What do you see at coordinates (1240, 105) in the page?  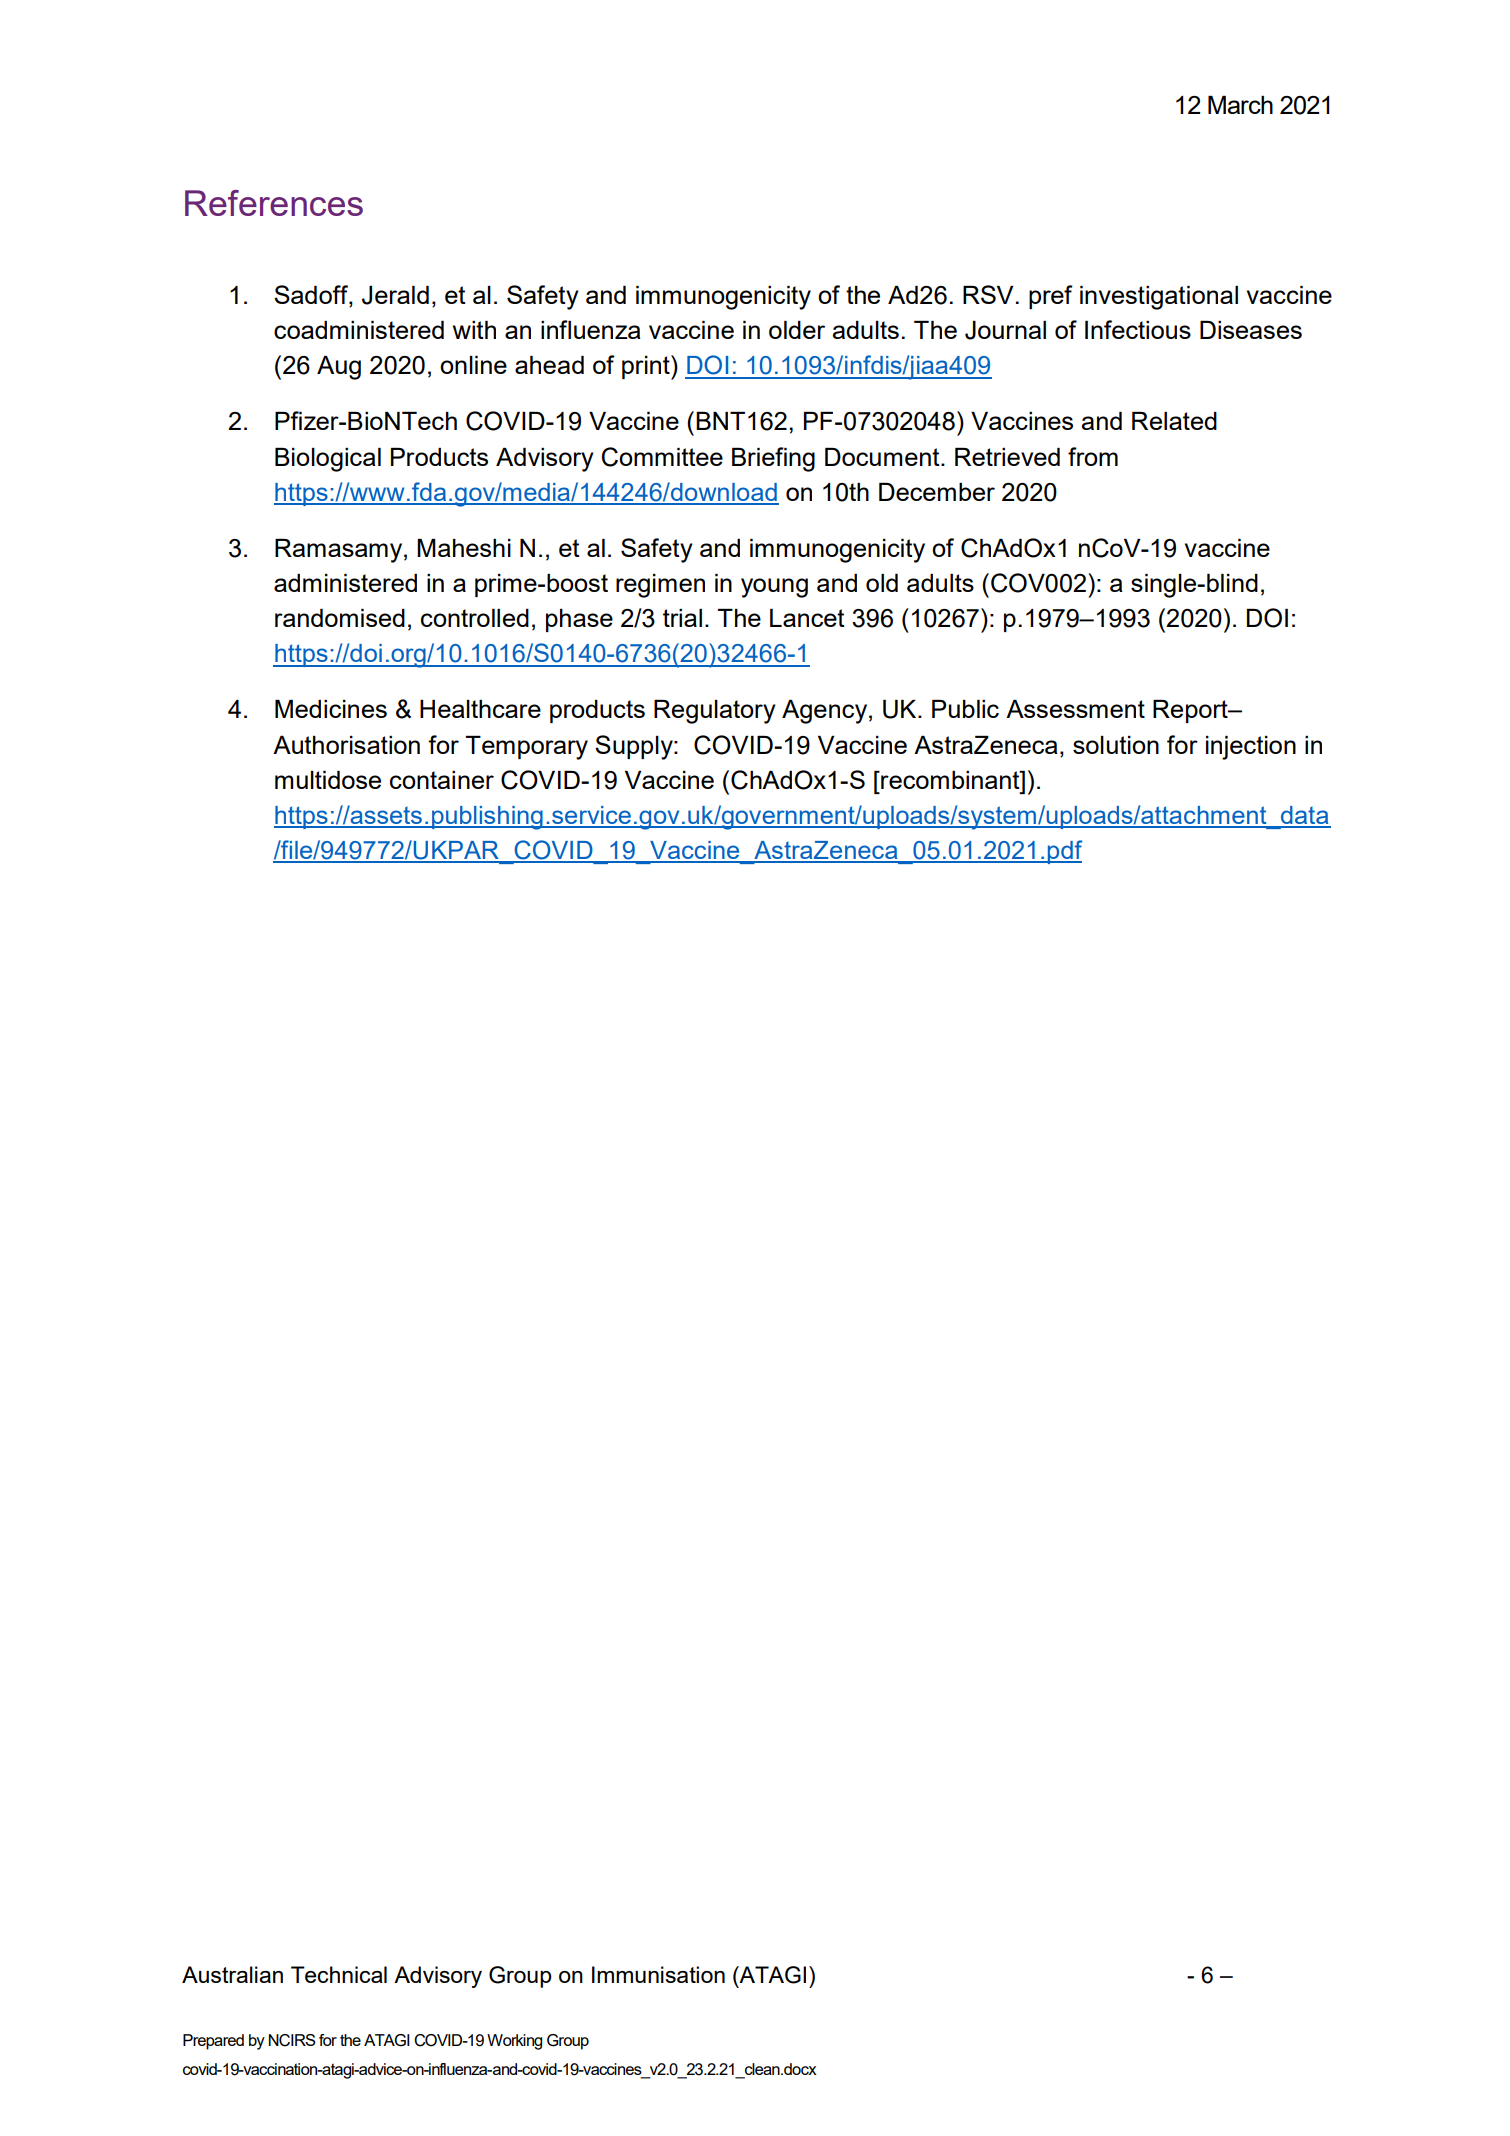 I see `March` at bounding box center [1240, 105].
